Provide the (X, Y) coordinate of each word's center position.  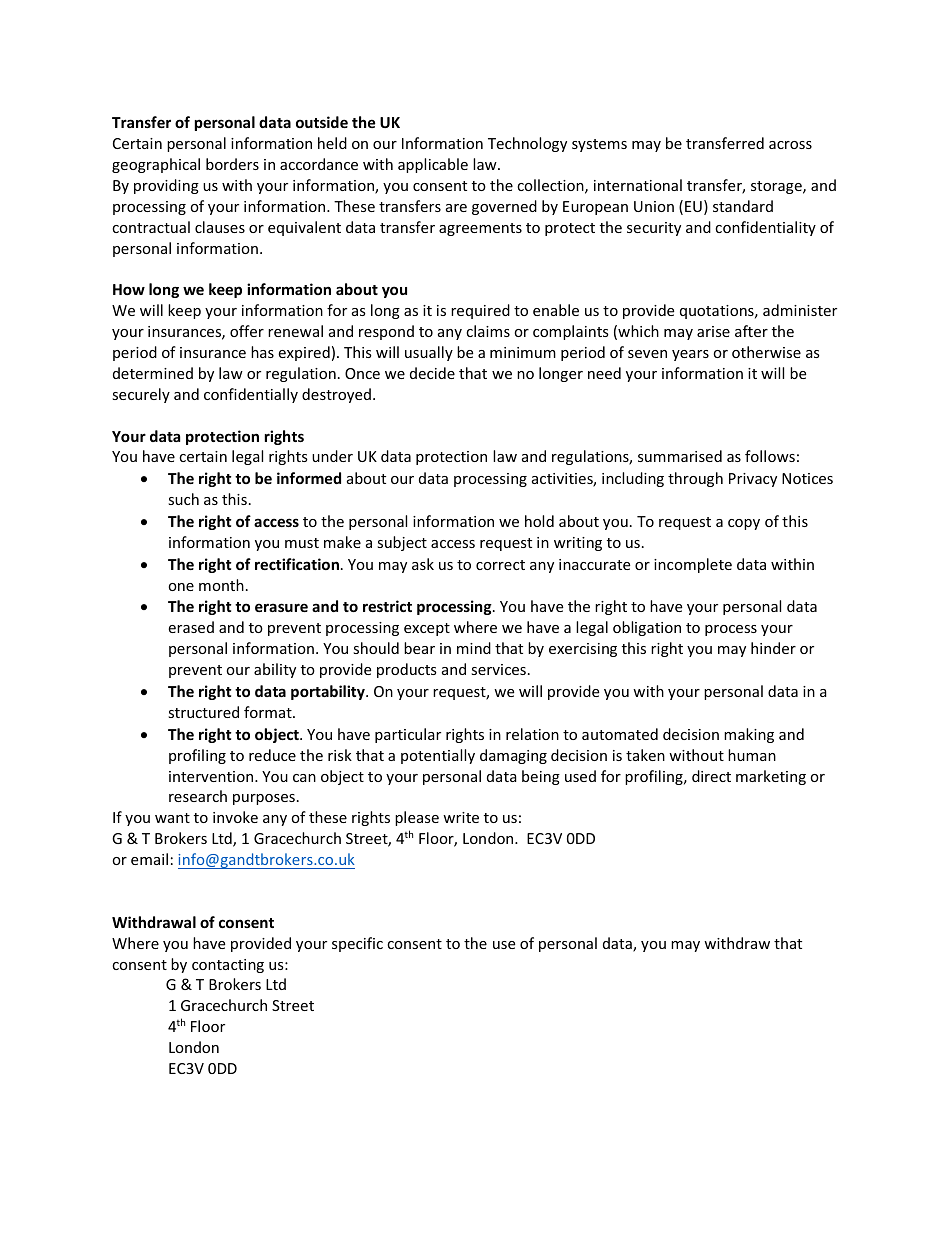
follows (770, 456)
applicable (433, 165)
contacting (228, 966)
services (498, 669)
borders (232, 164)
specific (357, 944)
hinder (773, 648)
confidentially (251, 395)
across (790, 145)
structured (203, 712)
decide (432, 373)
